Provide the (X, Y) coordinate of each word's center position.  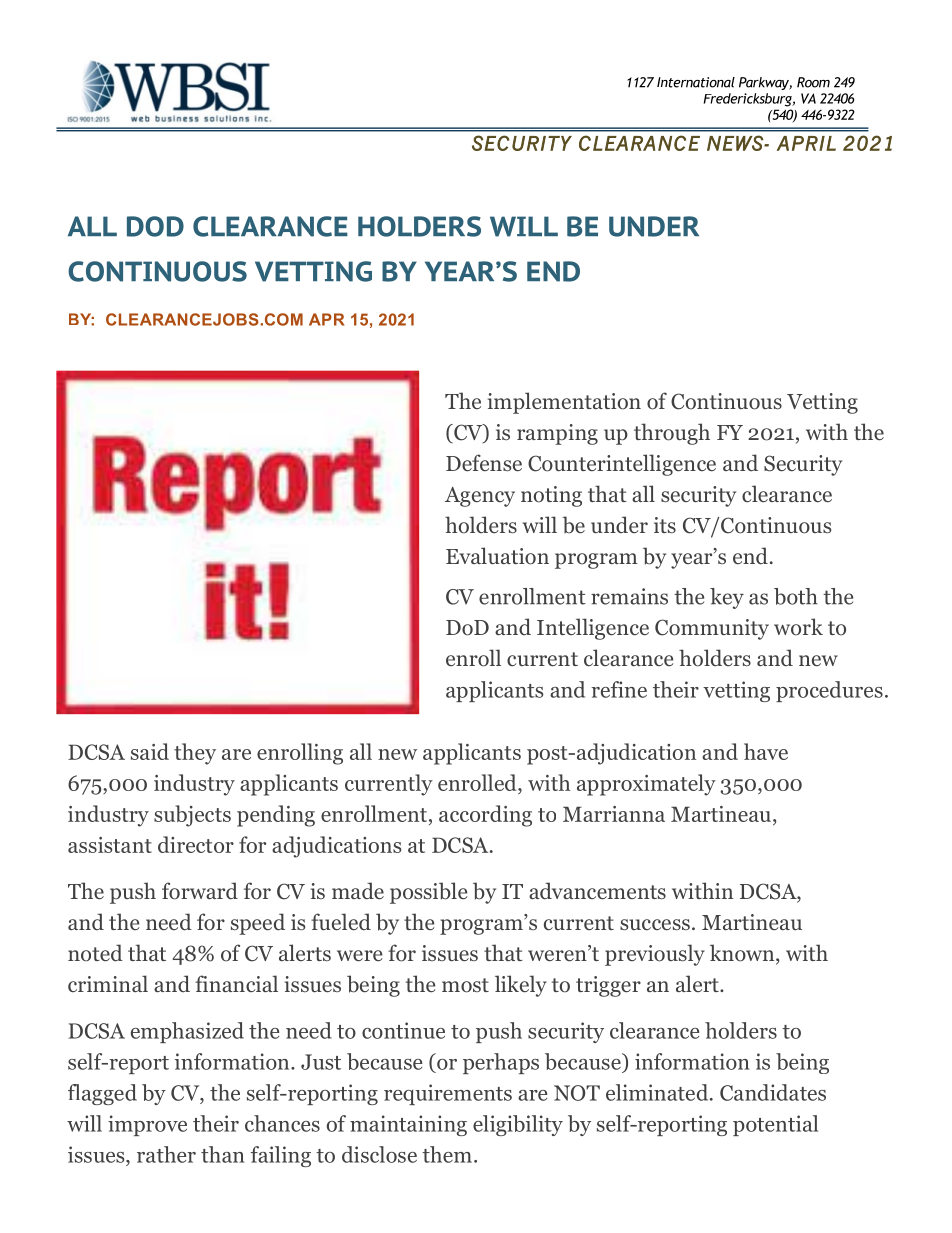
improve (147, 1125)
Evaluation (497, 556)
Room (813, 82)
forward (200, 891)
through (672, 434)
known (743, 954)
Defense (484, 462)
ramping (557, 434)
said (150, 751)
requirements (448, 1094)
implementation (564, 403)
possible (429, 893)
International (696, 82)
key (727, 598)
